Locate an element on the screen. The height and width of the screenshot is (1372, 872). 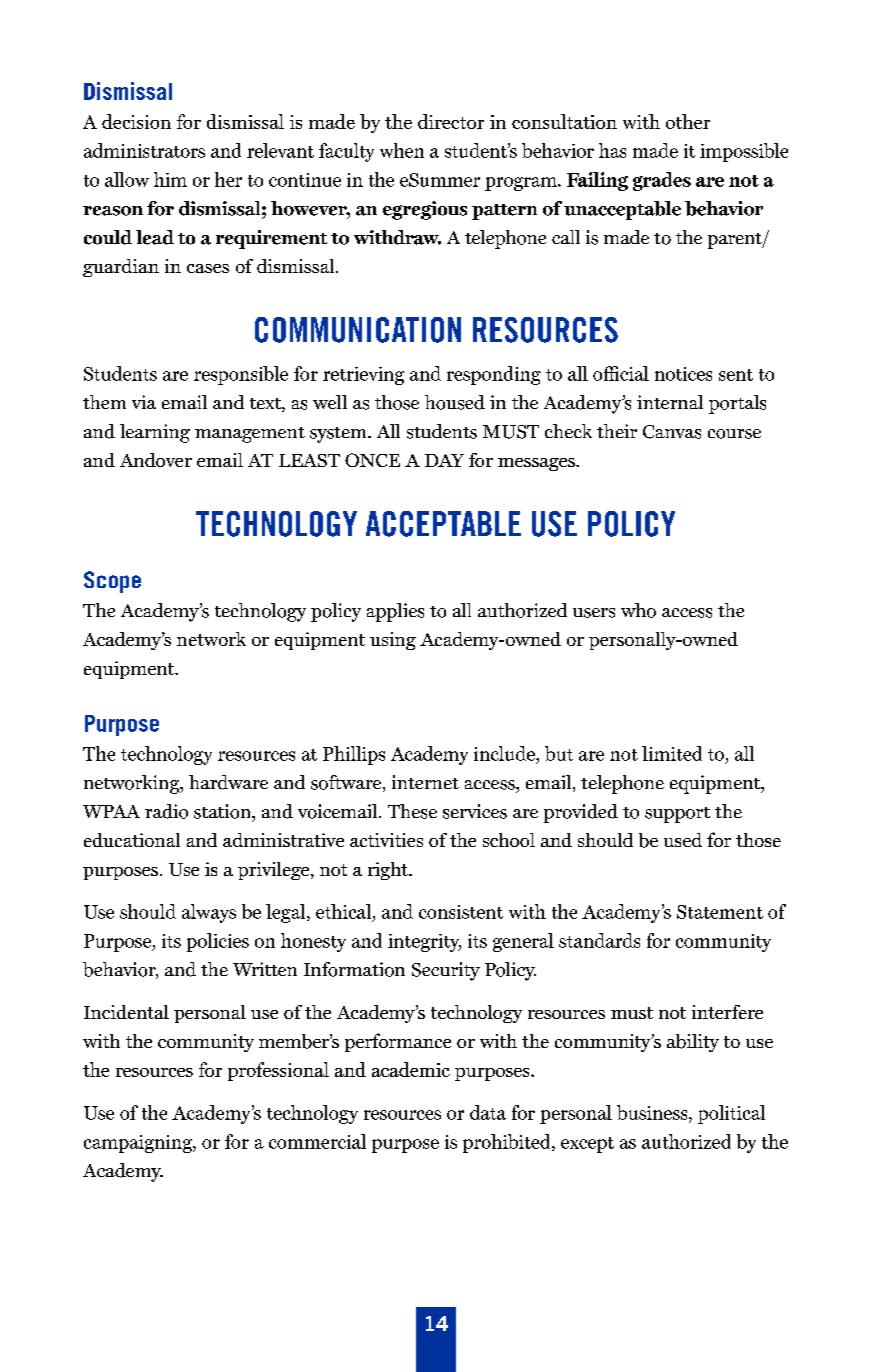
him is located at coordinates (170, 179).
